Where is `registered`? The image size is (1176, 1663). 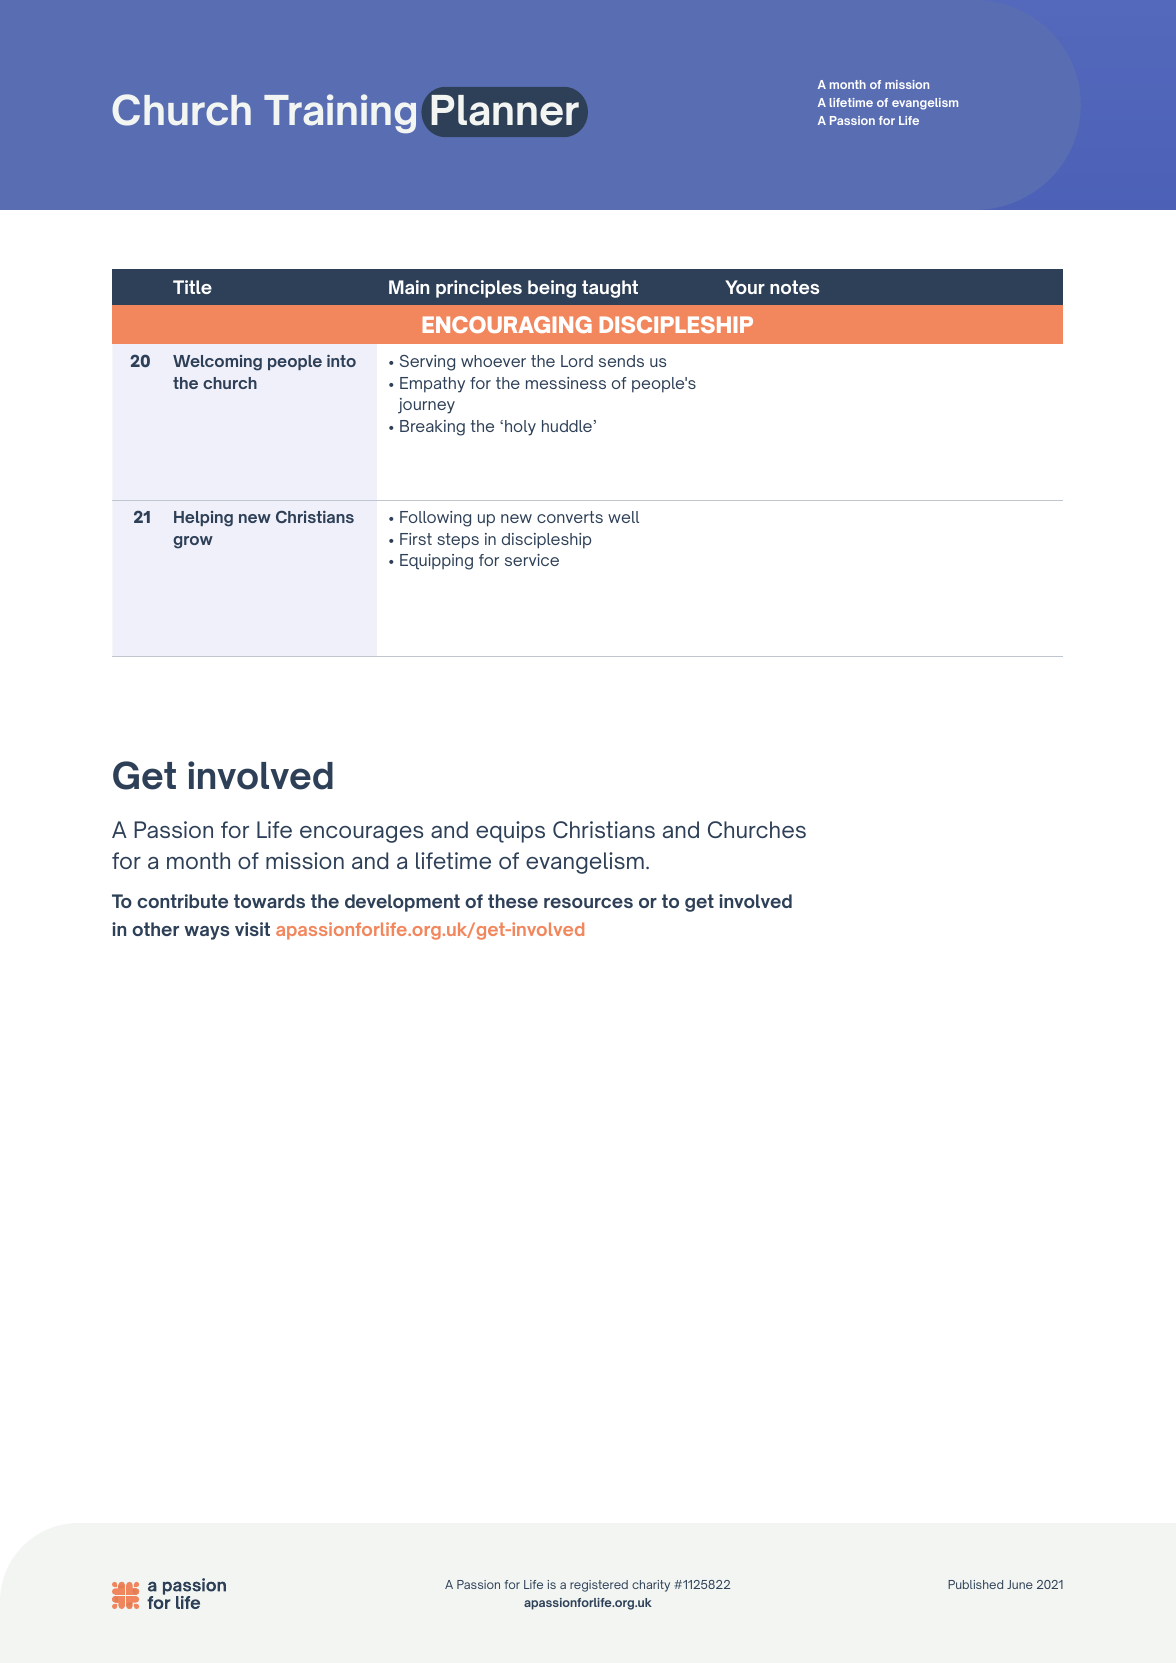
registered is located at coordinates (599, 1586).
